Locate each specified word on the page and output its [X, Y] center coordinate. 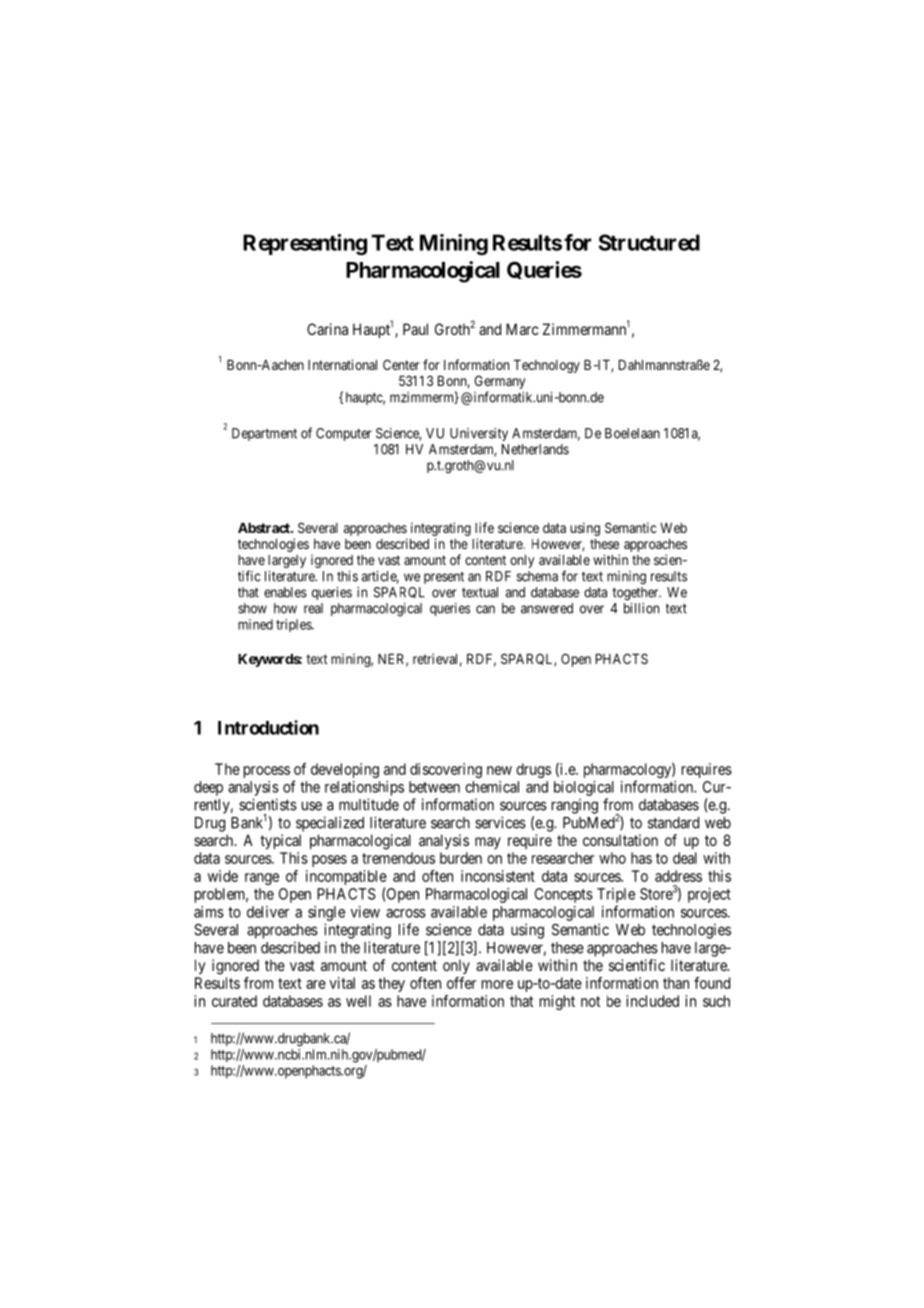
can [485, 609]
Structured [649, 242]
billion [641, 608]
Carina [327, 329]
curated [234, 1001]
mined [255, 624]
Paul [415, 329]
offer [461, 983]
